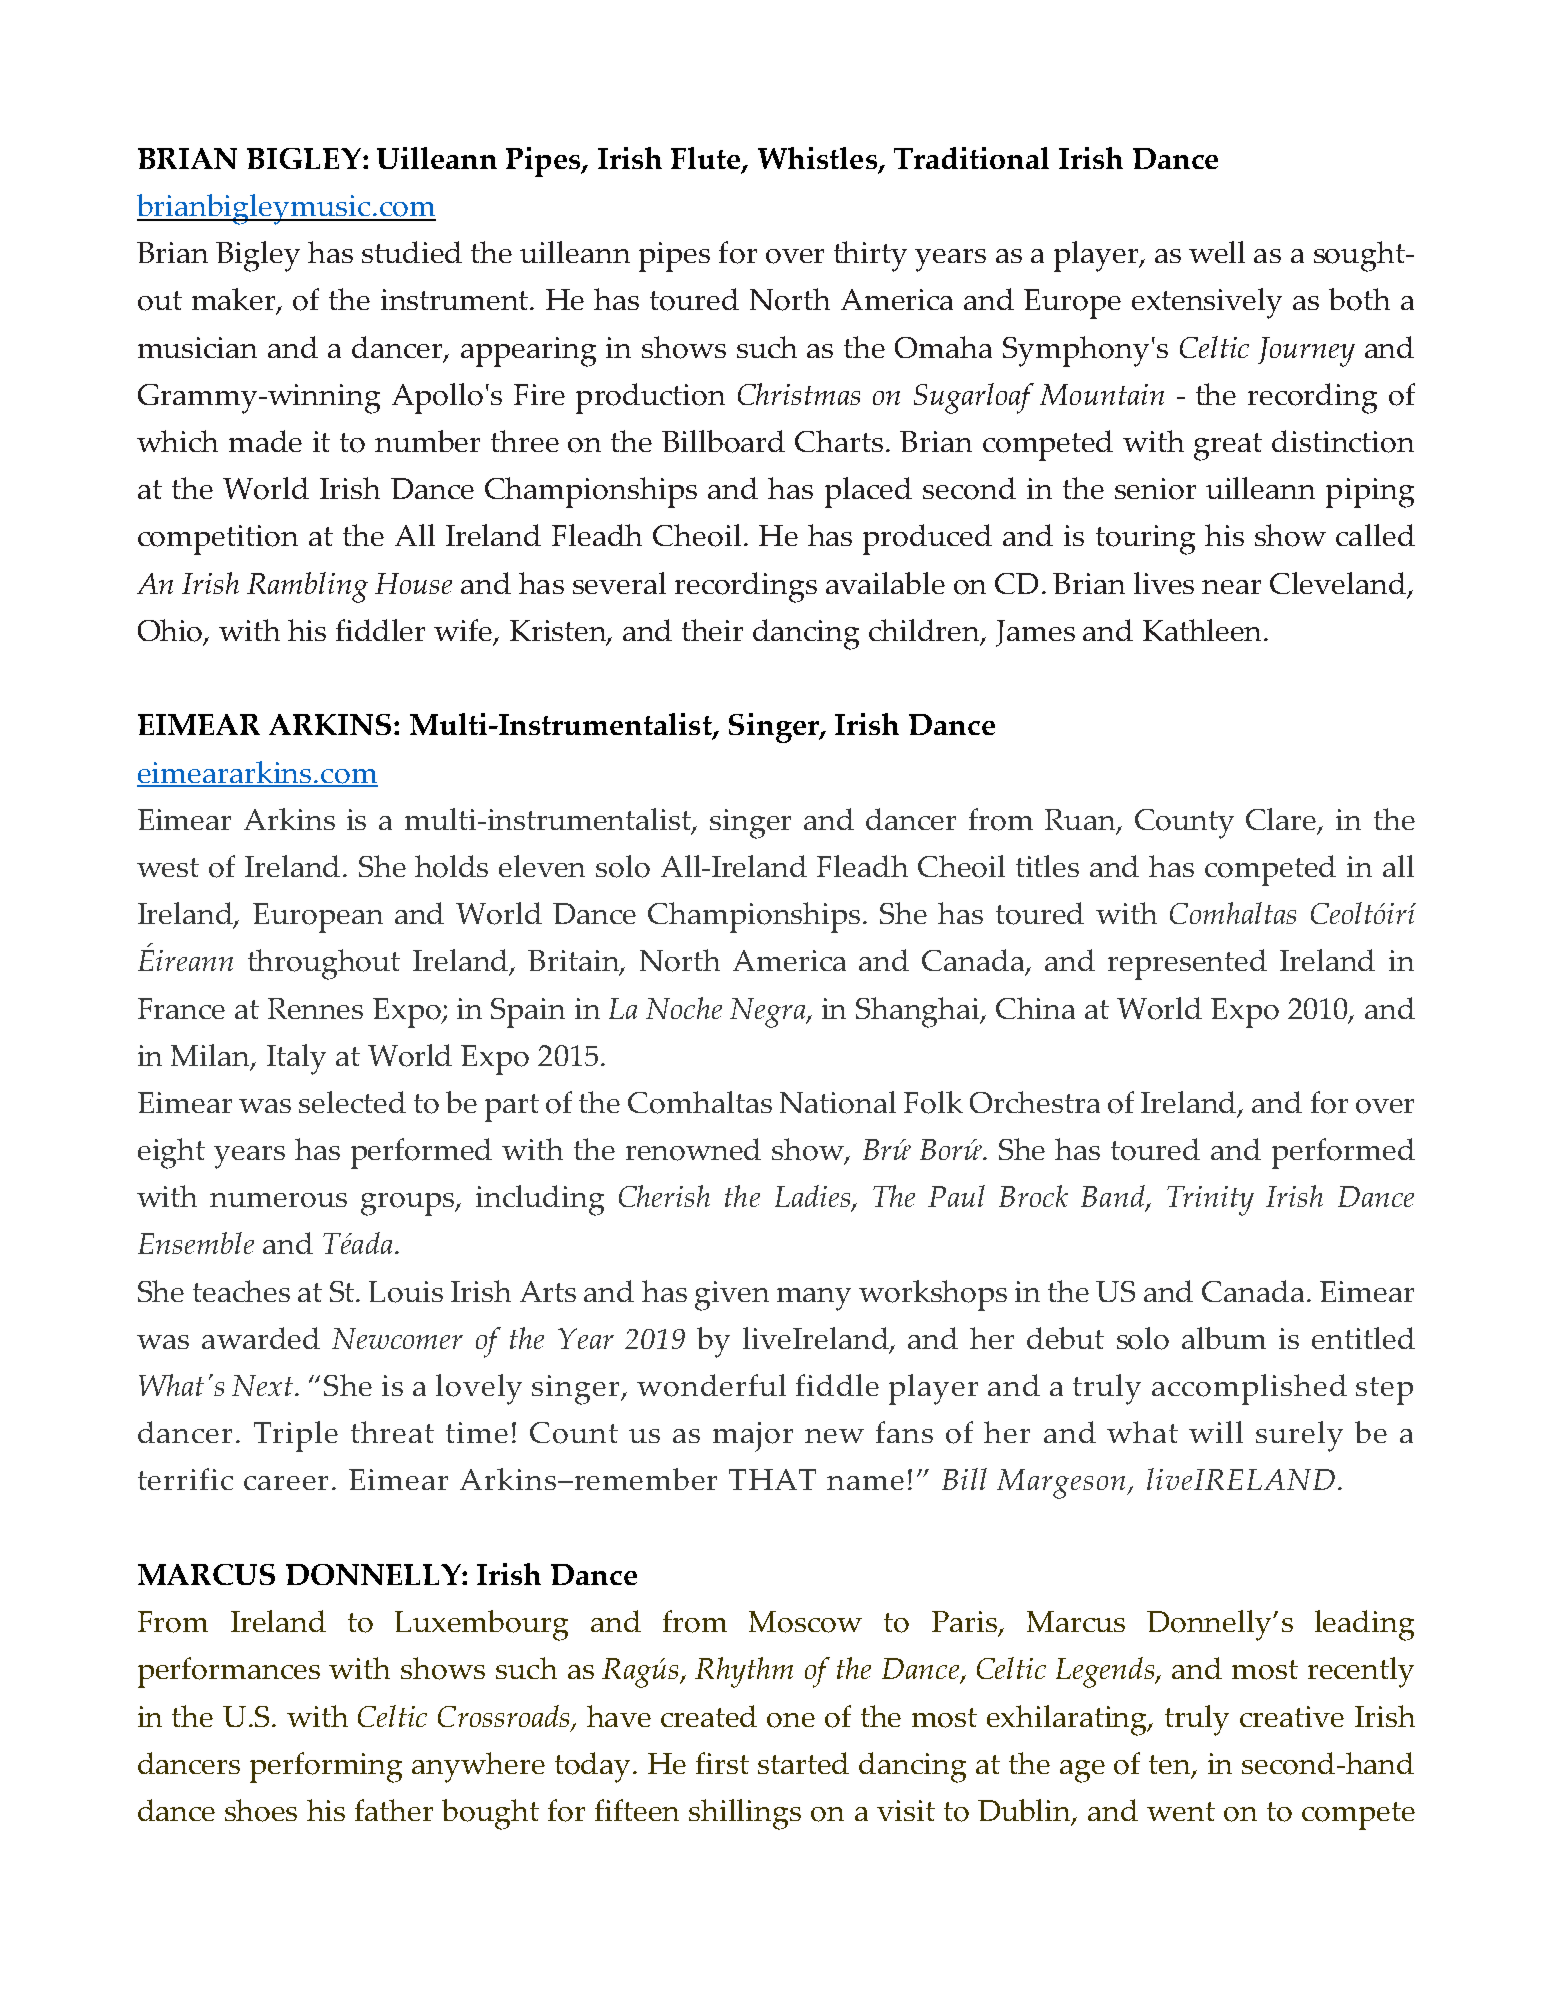 This document has width=1552, height=2008. What do you see at coordinates (711, 1385) in the document?
I see `wonderful` at bounding box center [711, 1385].
